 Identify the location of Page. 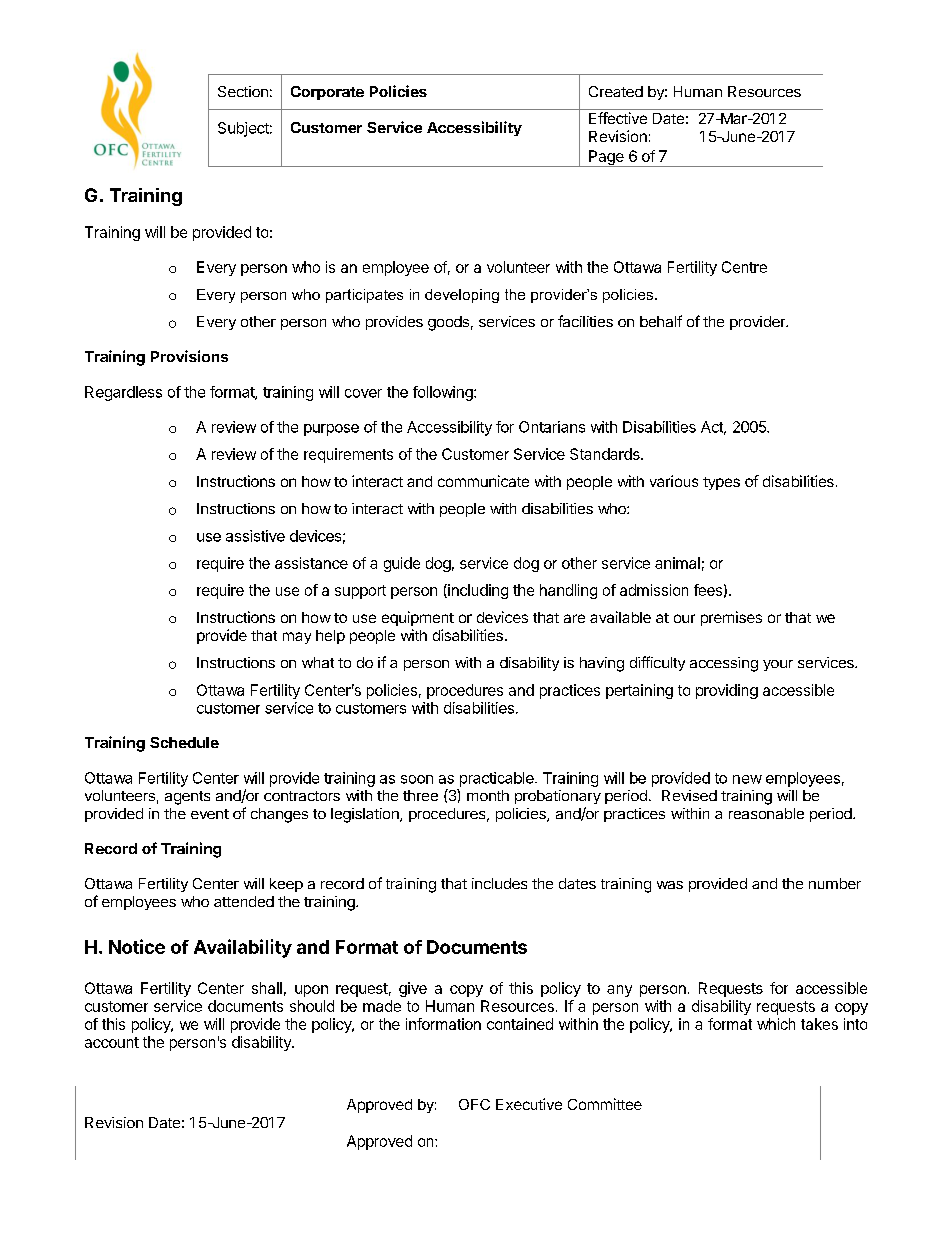
(606, 158).
